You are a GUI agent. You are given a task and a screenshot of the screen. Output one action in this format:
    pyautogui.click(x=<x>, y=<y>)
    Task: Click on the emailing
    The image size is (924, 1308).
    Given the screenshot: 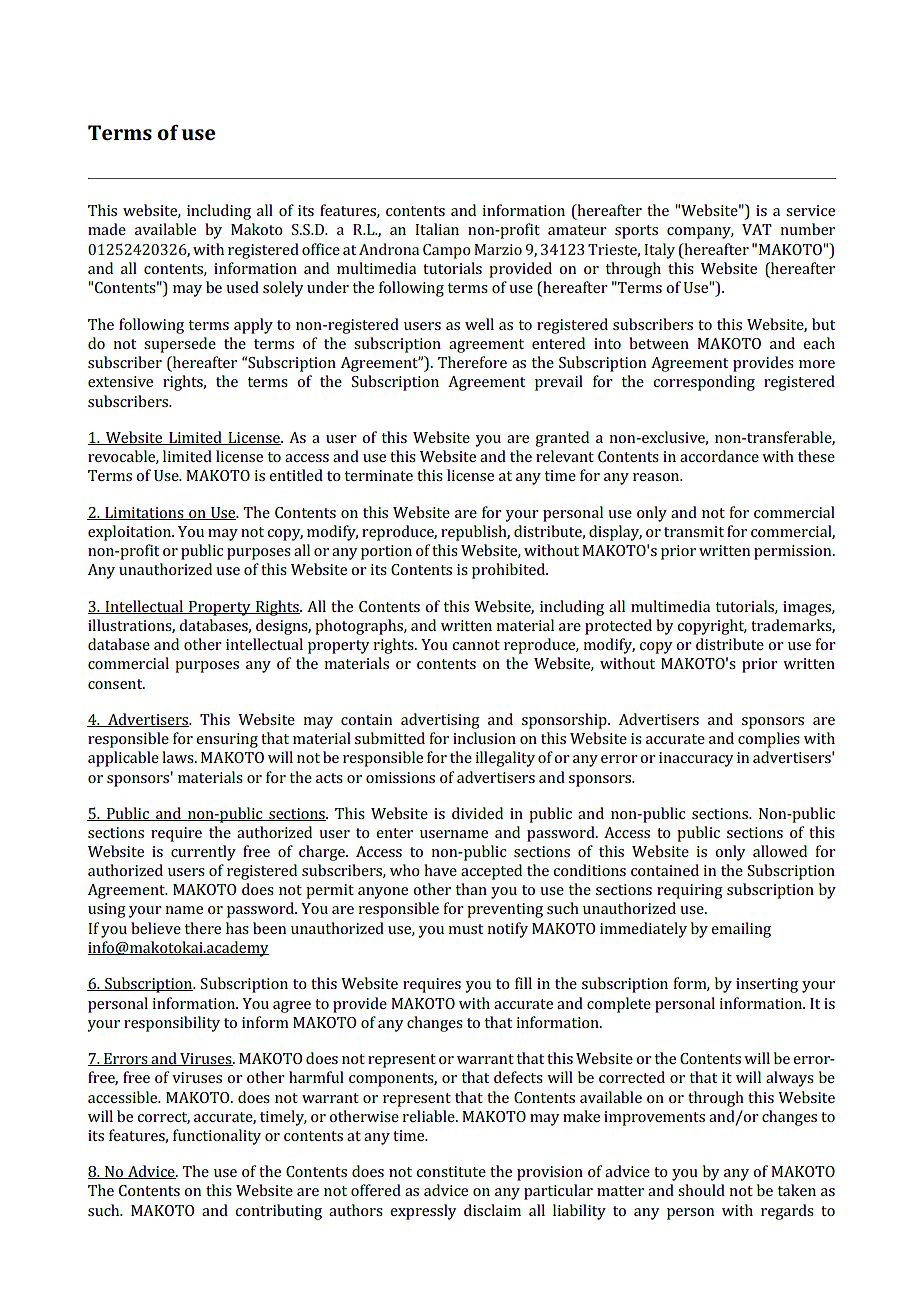 What is the action you would take?
    pyautogui.click(x=741, y=930)
